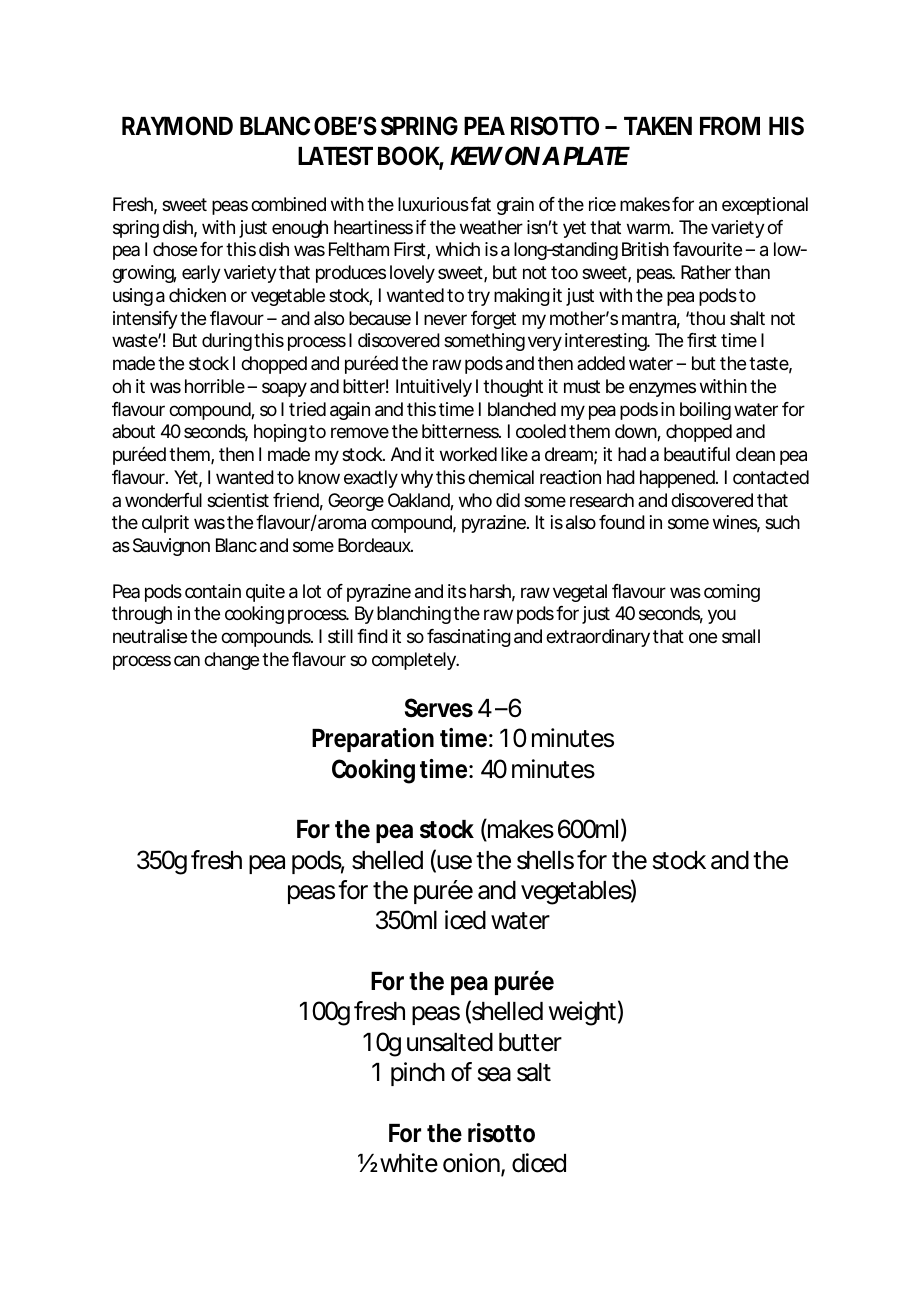 This document has height=1308, width=924. I want to click on FROM, so click(730, 126).
